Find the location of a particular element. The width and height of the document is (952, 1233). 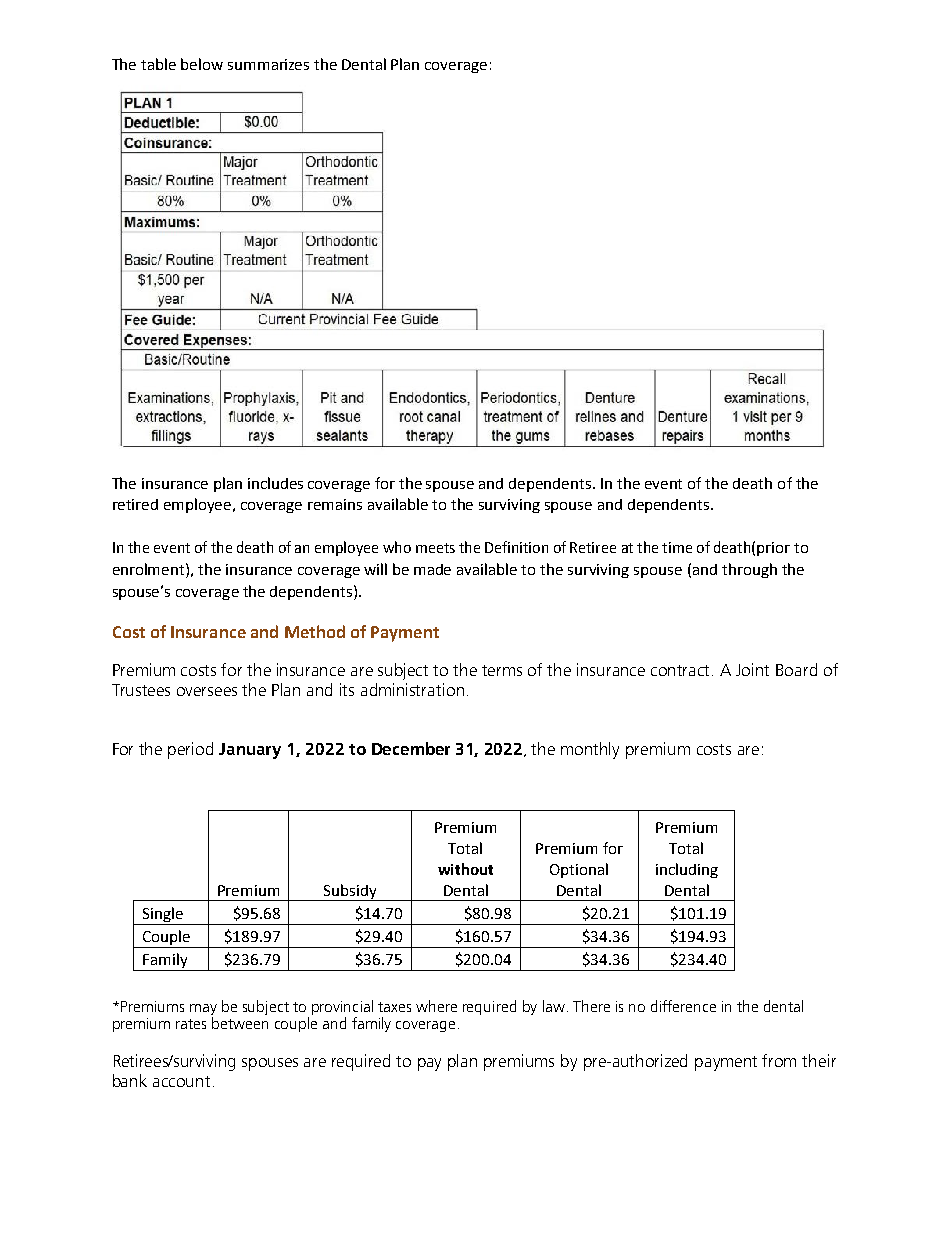

through is located at coordinates (749, 570).
